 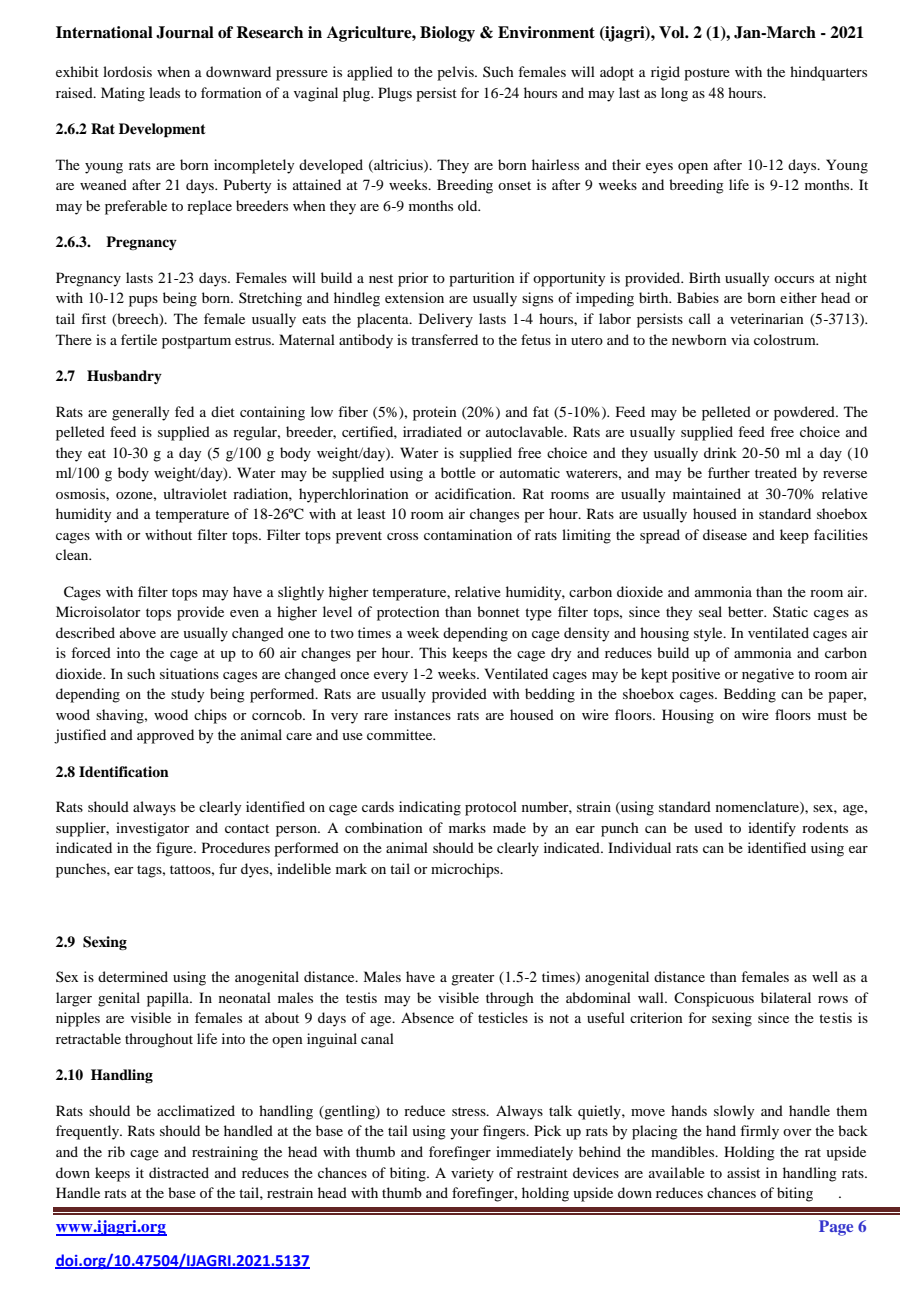 What do you see at coordinates (133, 976) in the screenshot?
I see `determined` at bounding box center [133, 976].
